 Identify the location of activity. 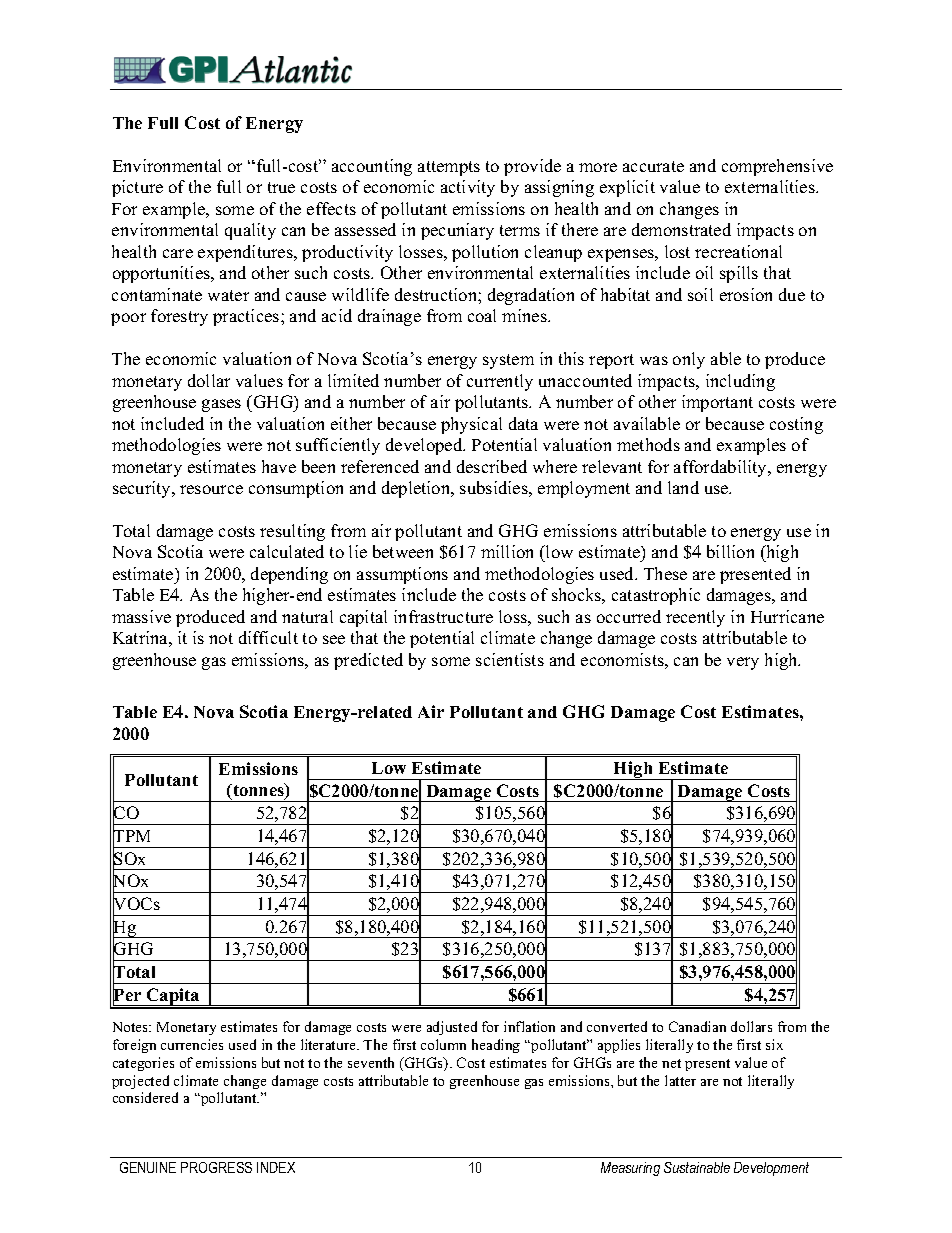
(468, 188).
